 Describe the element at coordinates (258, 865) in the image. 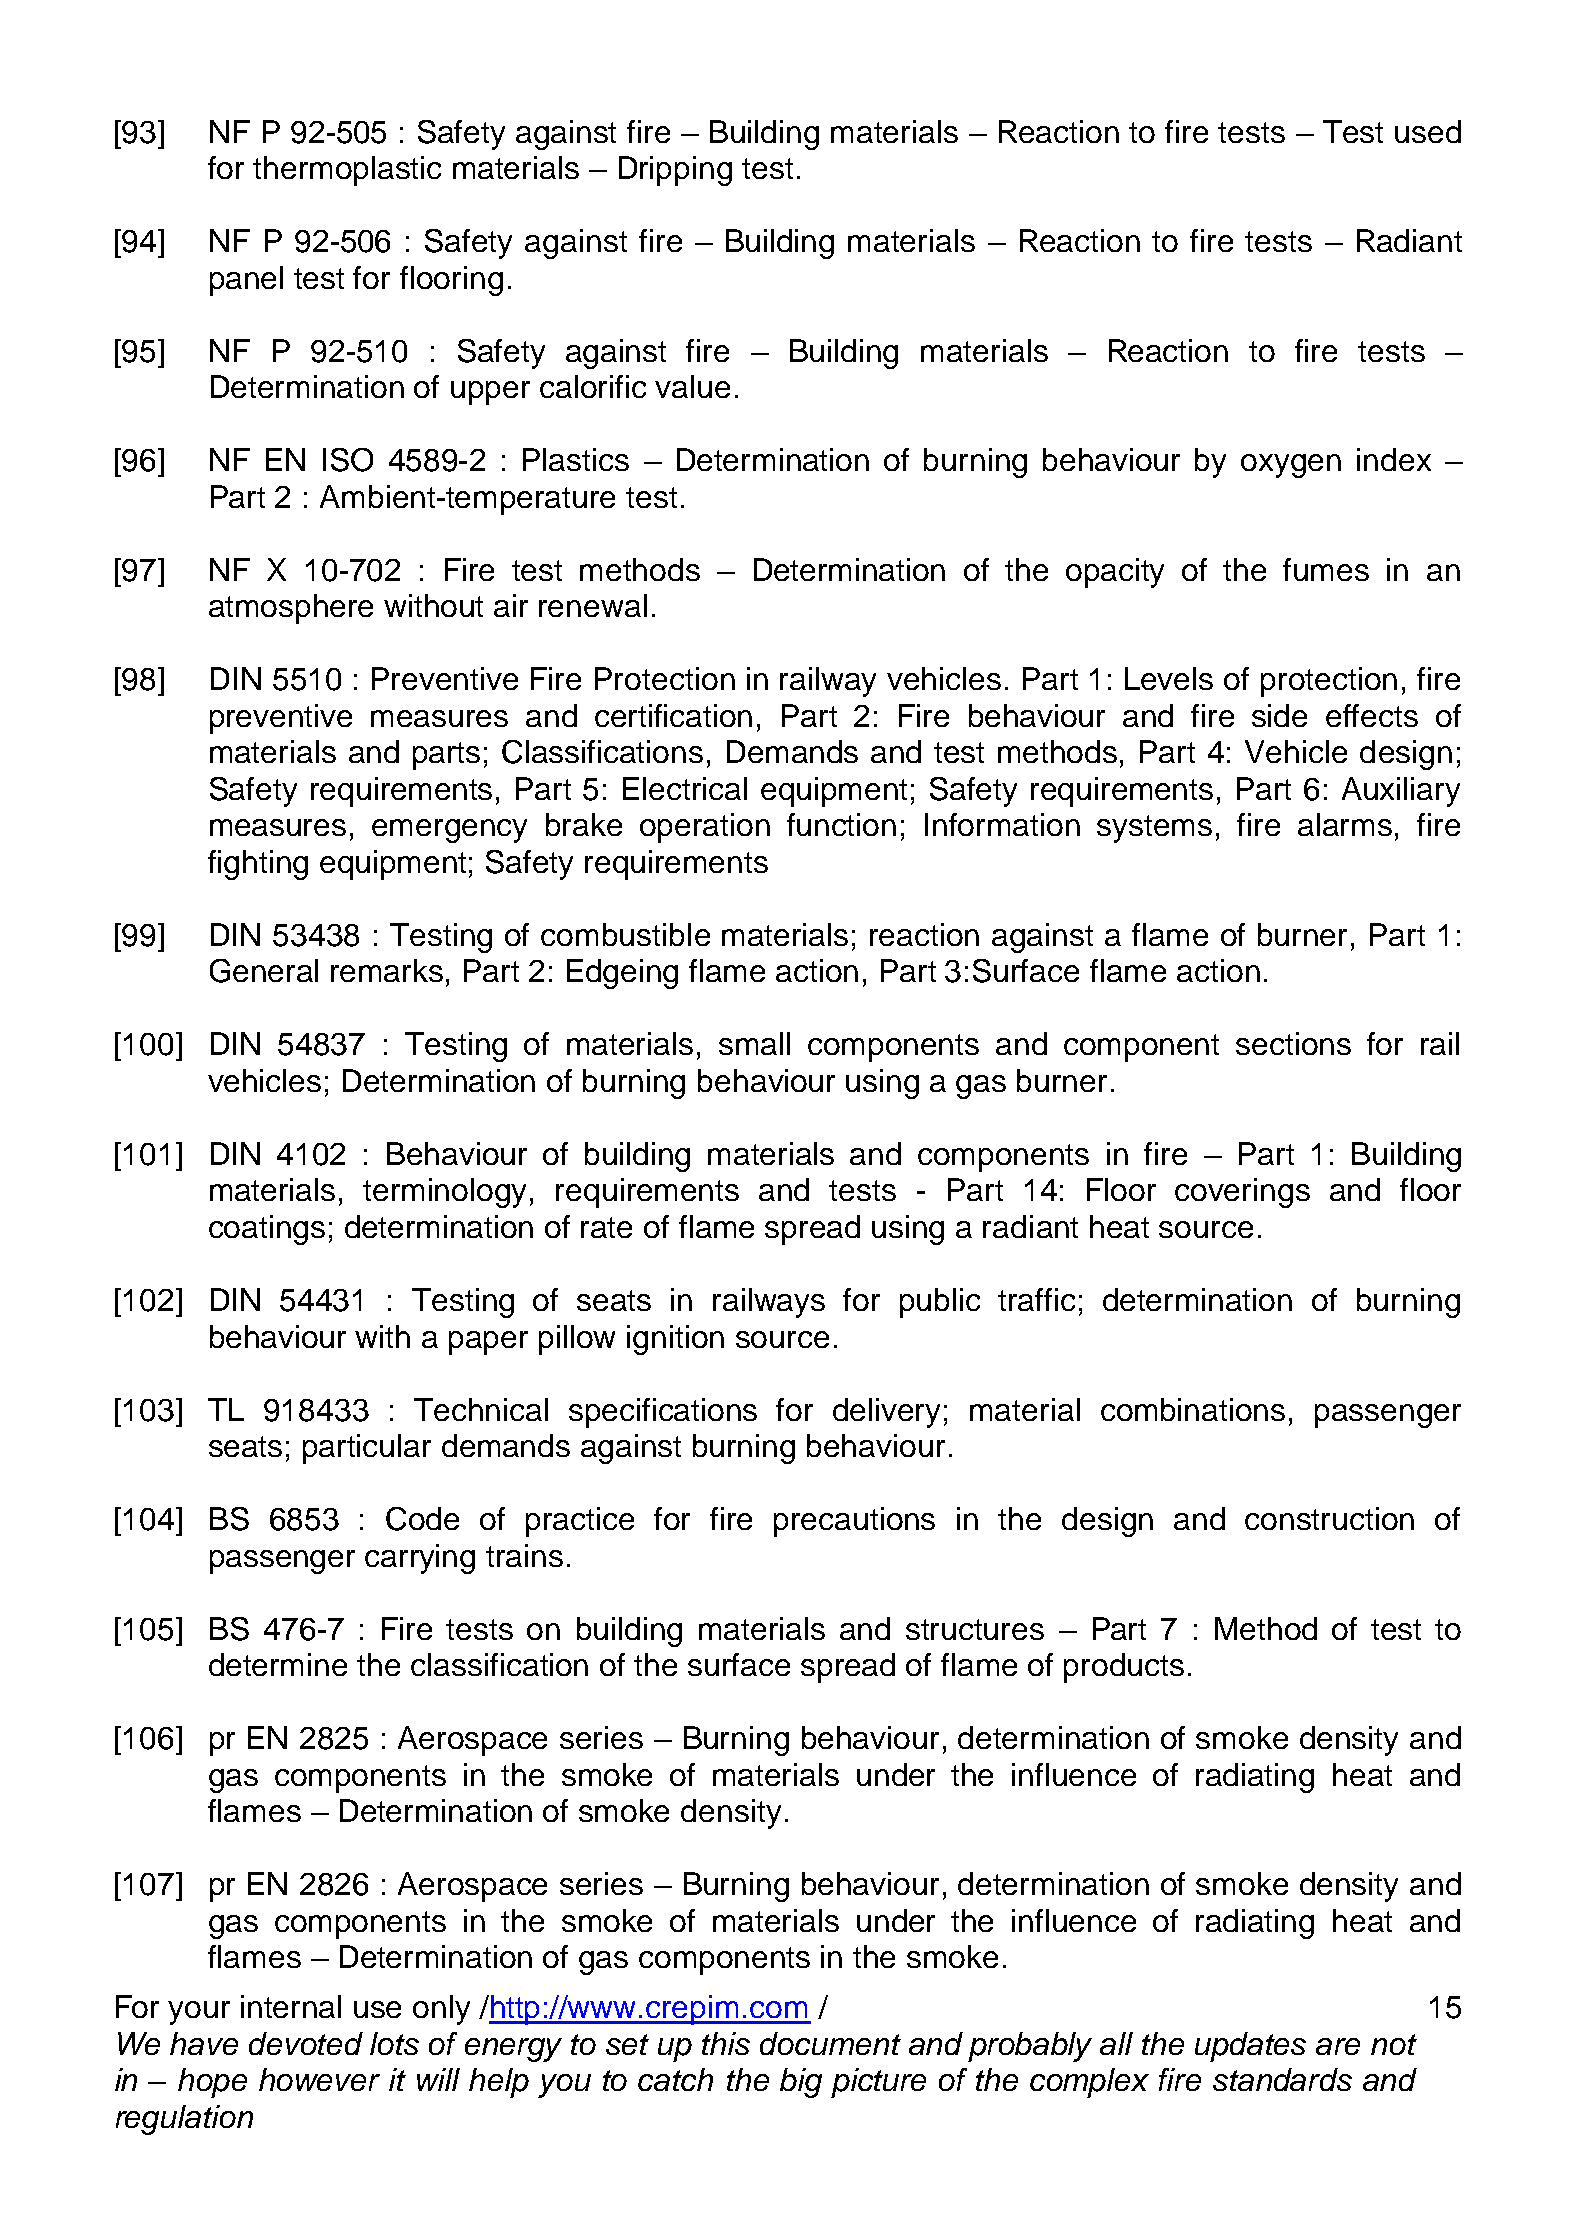

I see `fighting` at that location.
